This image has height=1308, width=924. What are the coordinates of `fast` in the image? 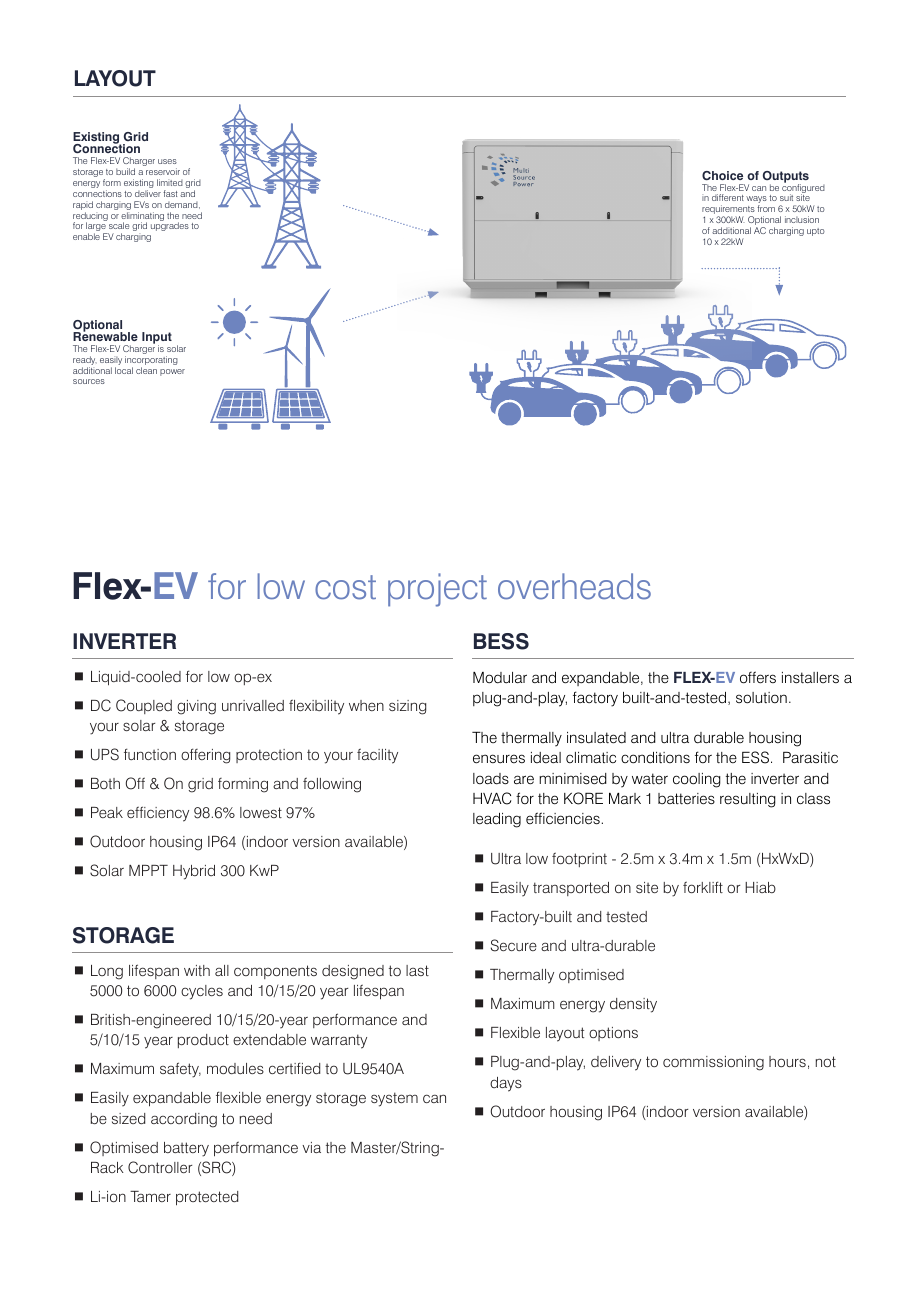 It's located at (170, 193).
